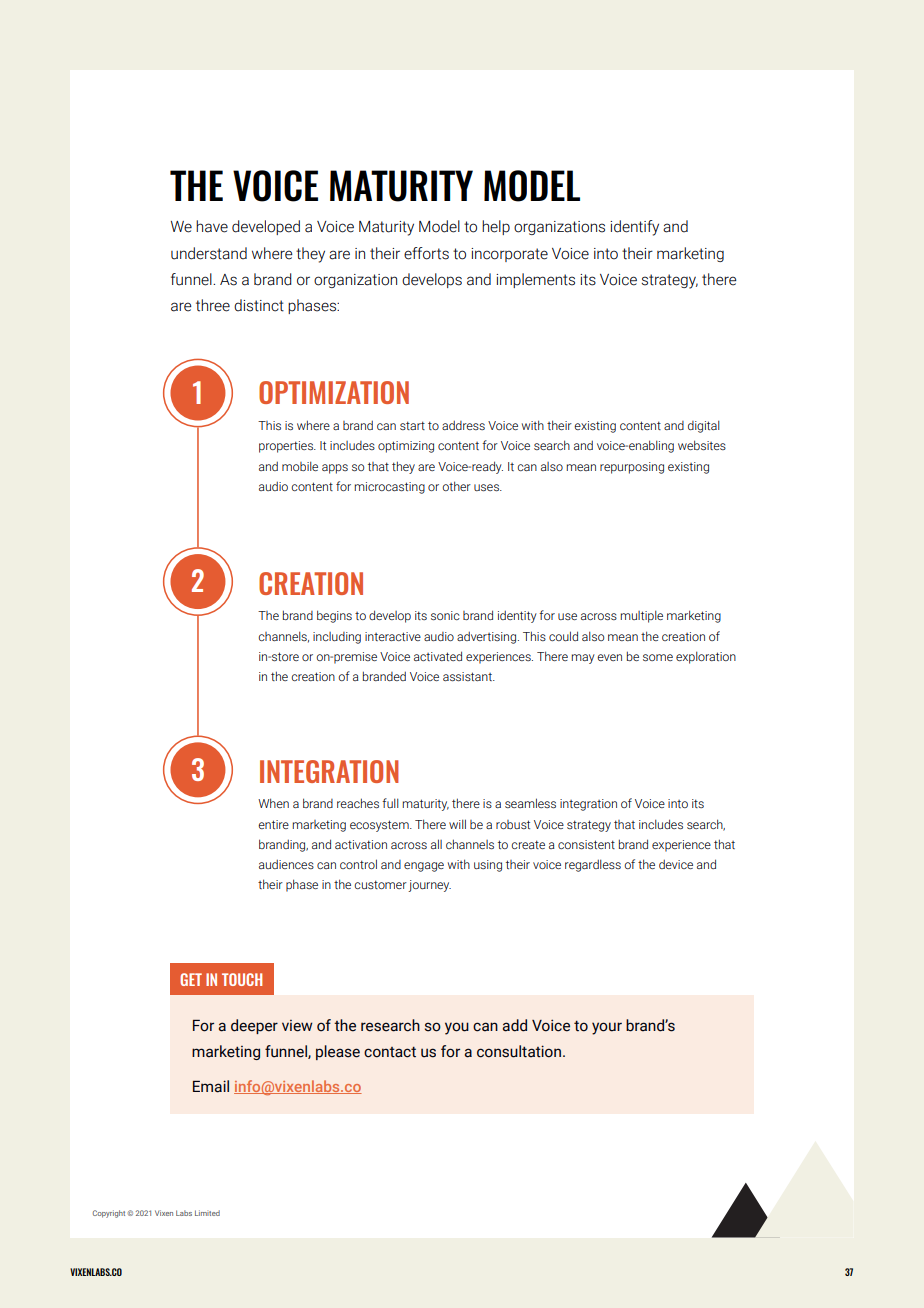 This page has height=1308, width=924. I want to click on identify, so click(634, 228).
